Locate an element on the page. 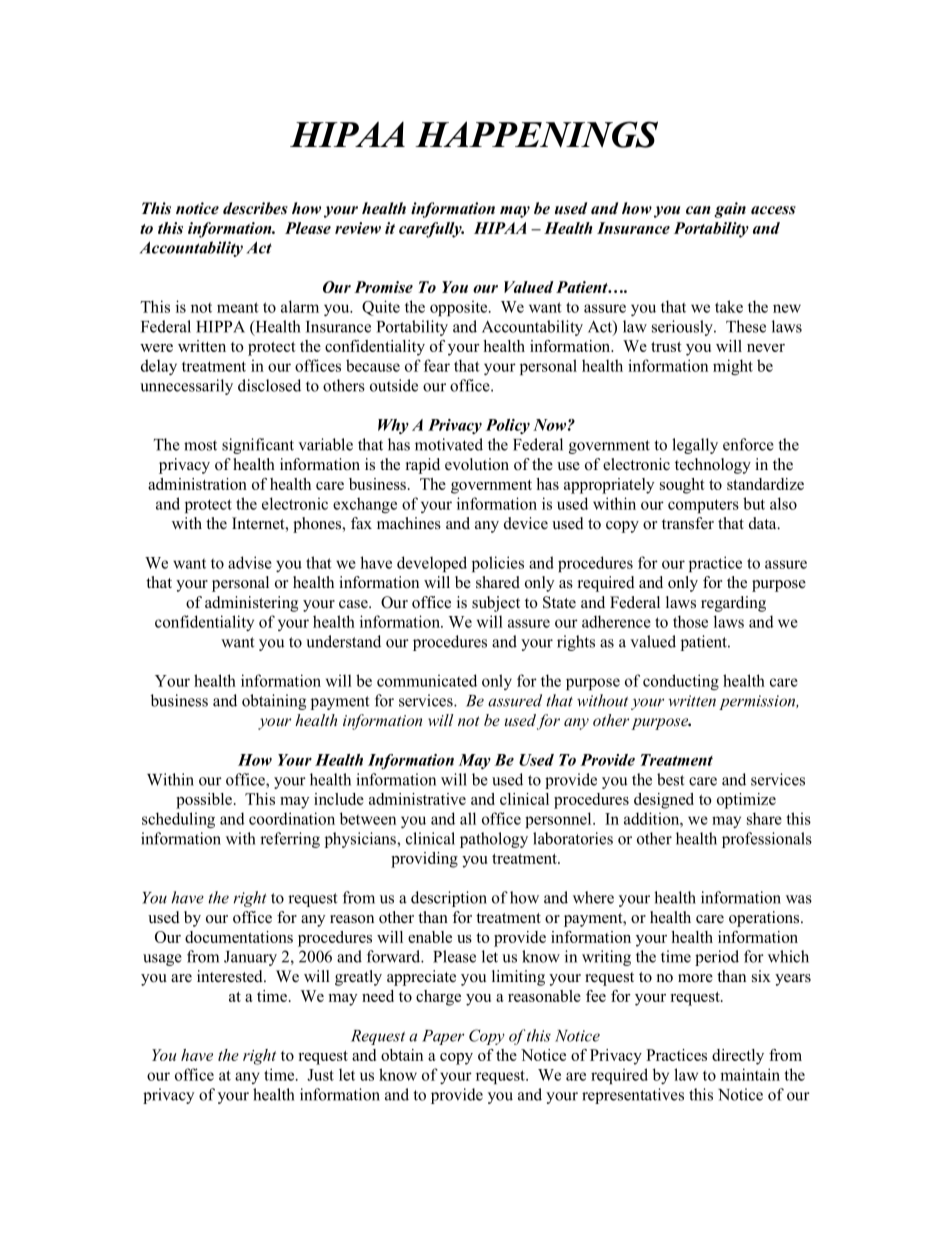  describes is located at coordinates (255, 208).
